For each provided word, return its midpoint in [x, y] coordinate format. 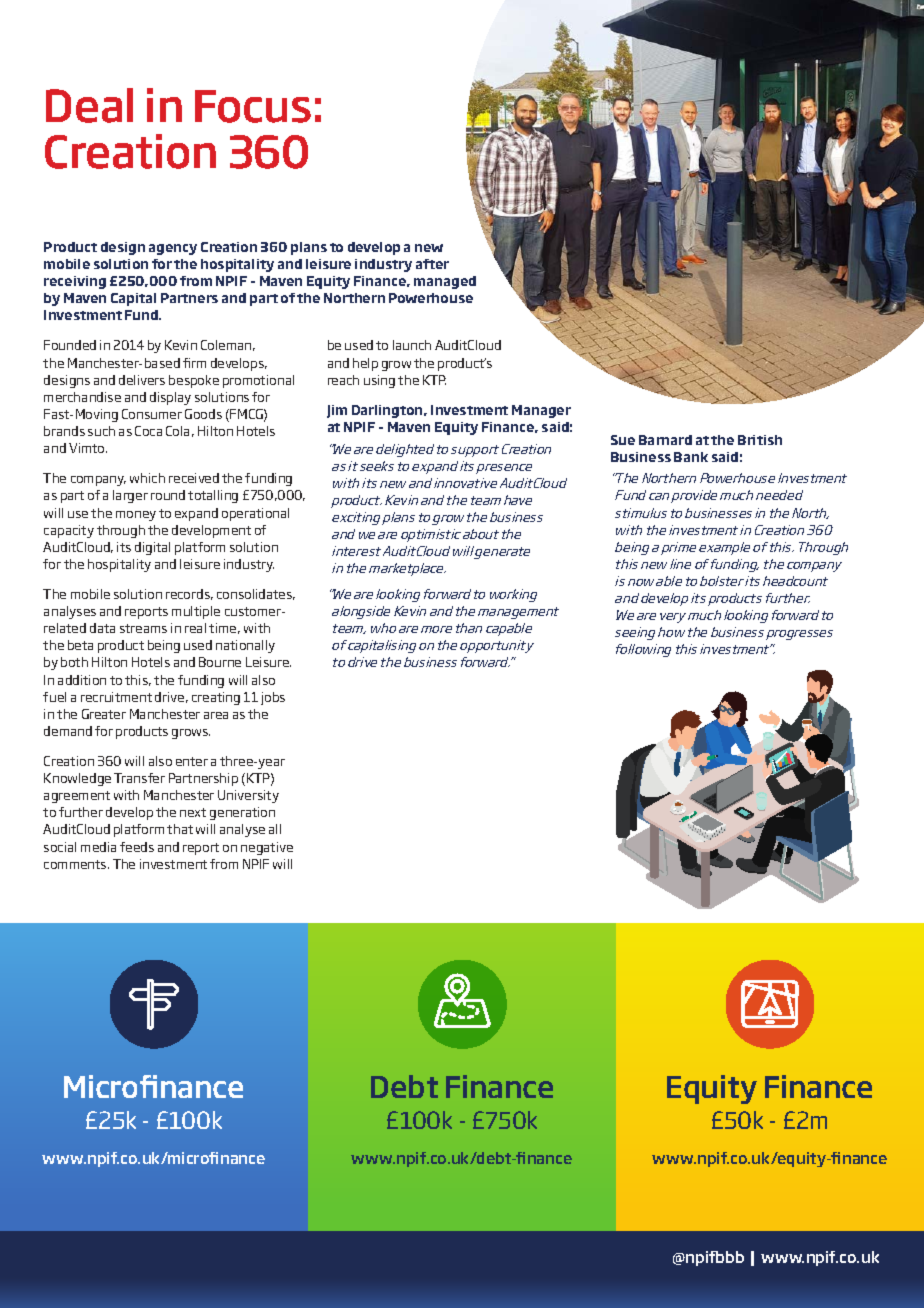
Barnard [665, 440]
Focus [253, 106]
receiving [75, 282]
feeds [137, 847]
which [147, 478]
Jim [337, 411]
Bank [691, 457]
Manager [541, 411]
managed [445, 282]
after [432, 264]
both [74, 662]
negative [267, 848]
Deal [89, 105]
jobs [273, 698]
